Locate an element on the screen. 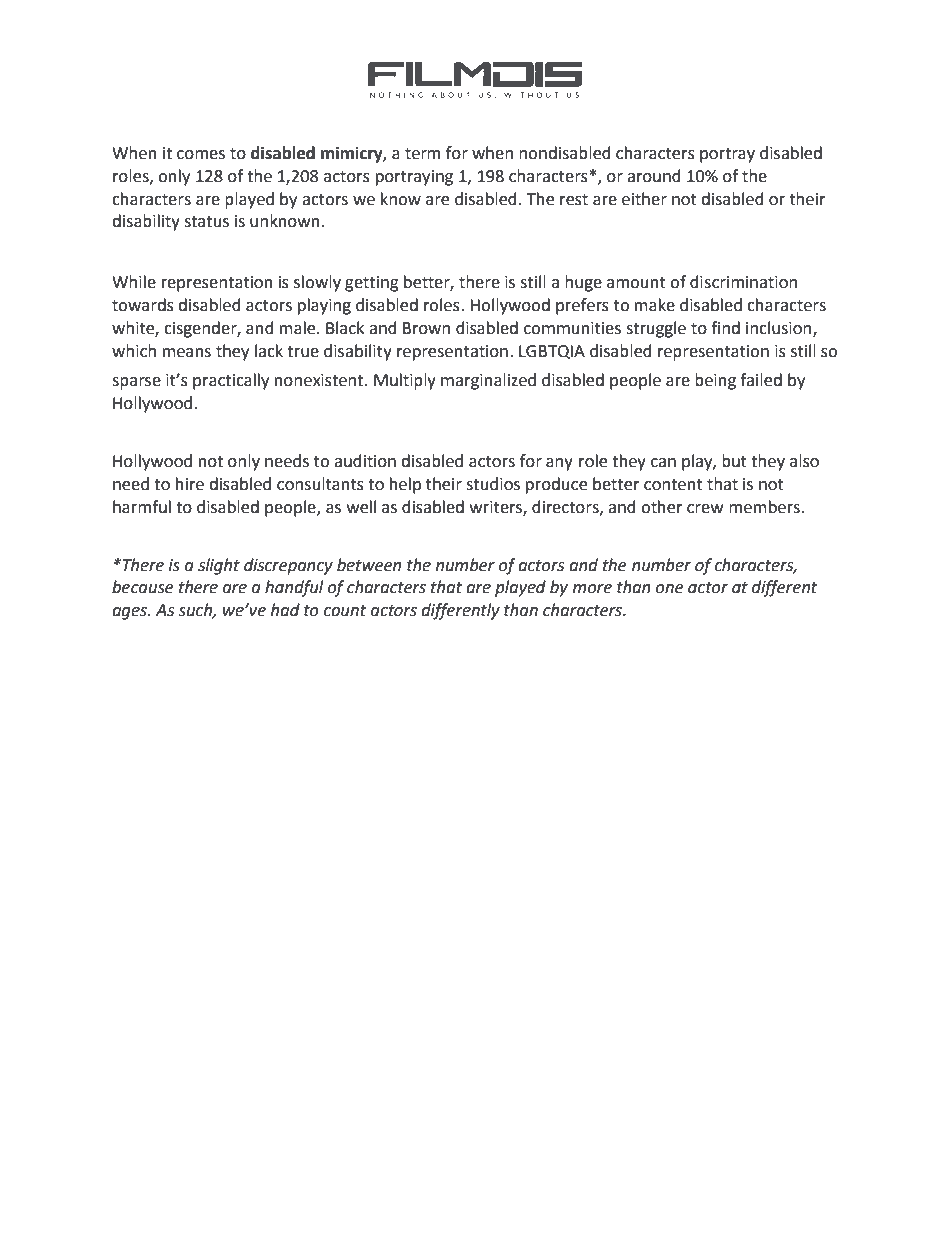 This screenshot has height=1233, width=952. being is located at coordinates (715, 381).
